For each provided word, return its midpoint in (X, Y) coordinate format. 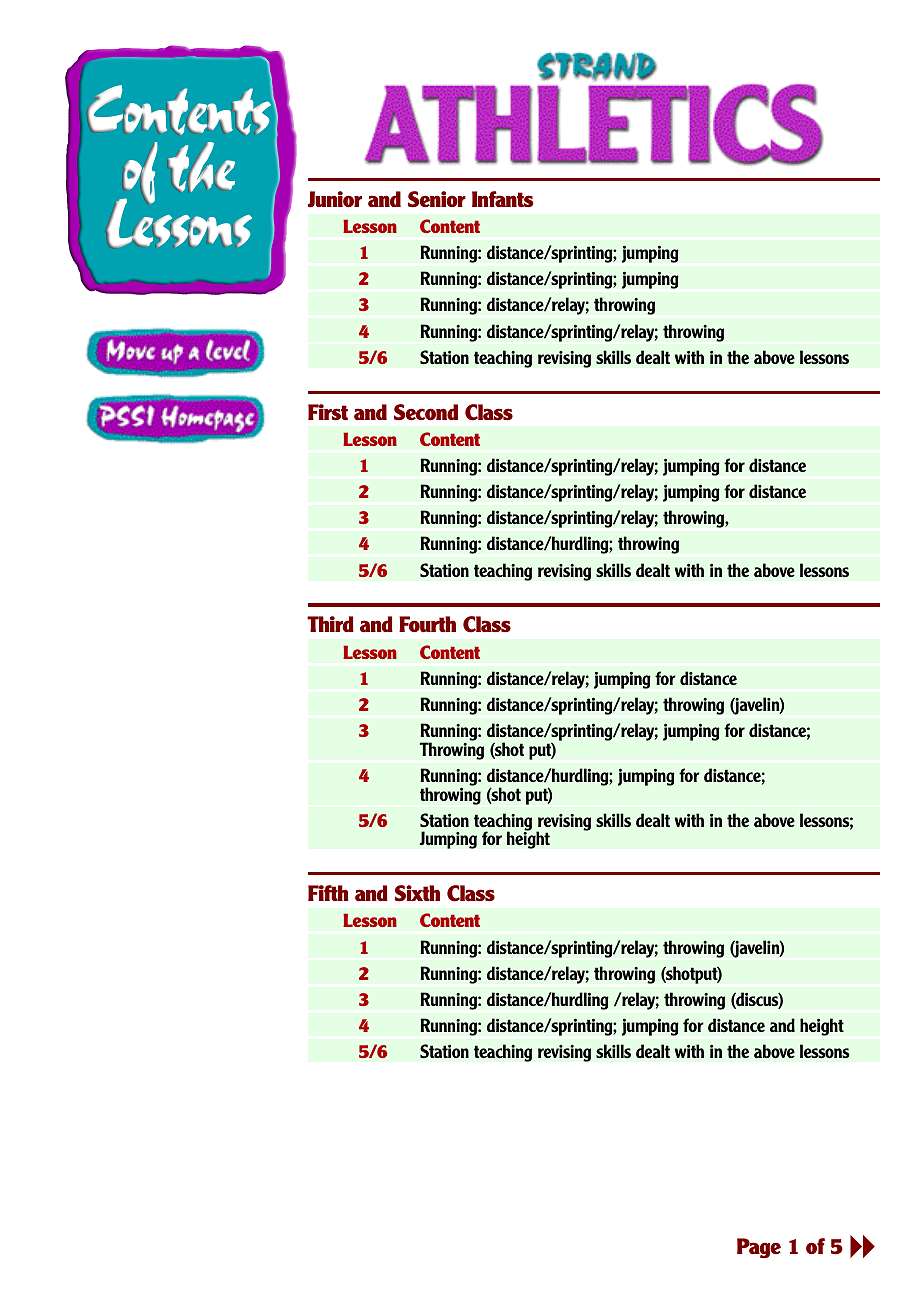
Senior (437, 199)
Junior (335, 199)
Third (330, 624)
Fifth (328, 893)
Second (426, 412)
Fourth (427, 624)
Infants (503, 199)
